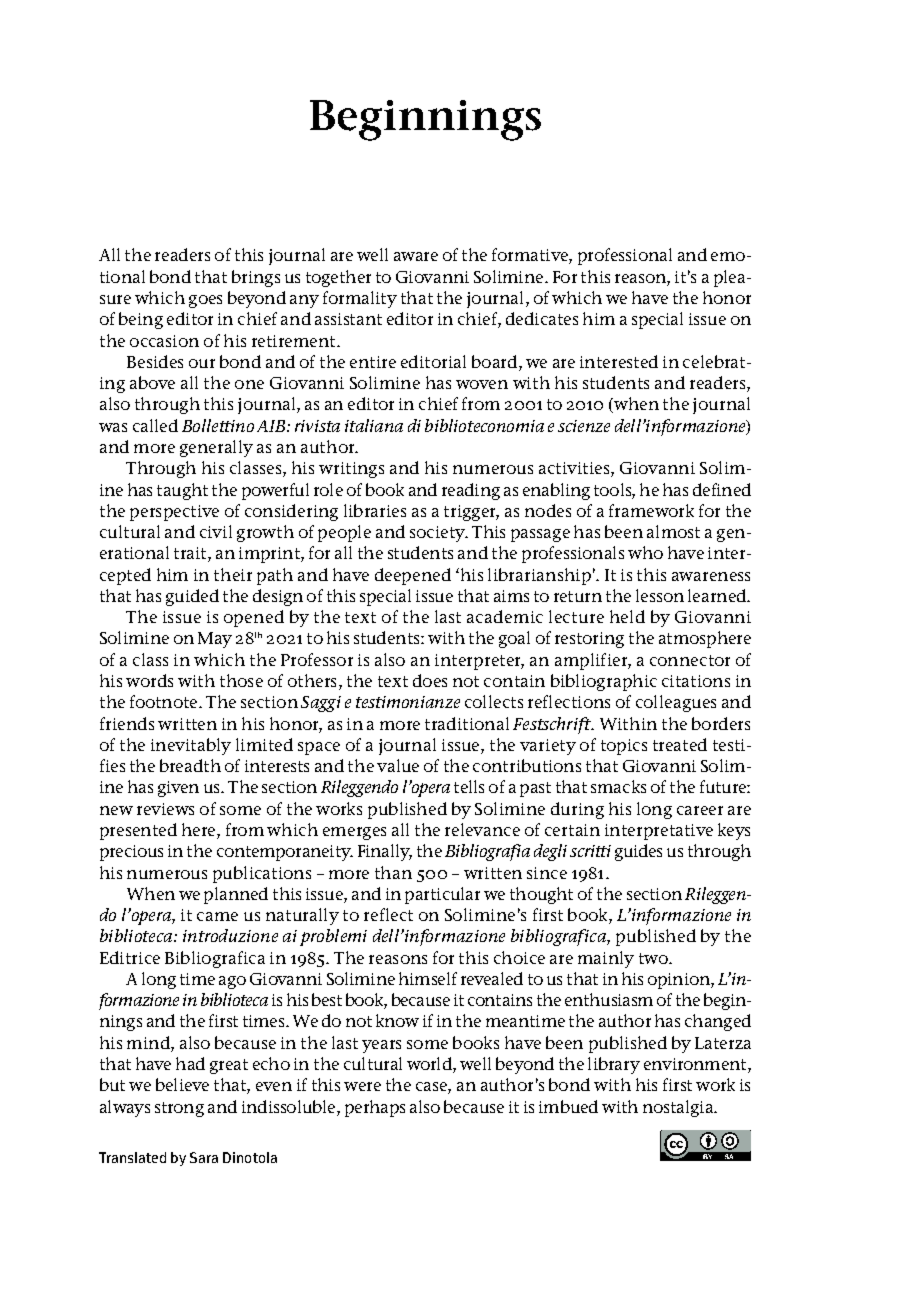 The width and height of the page is (916, 1316). Describe the element at coordinates (192, 597) in the page. I see `guided` at that location.
